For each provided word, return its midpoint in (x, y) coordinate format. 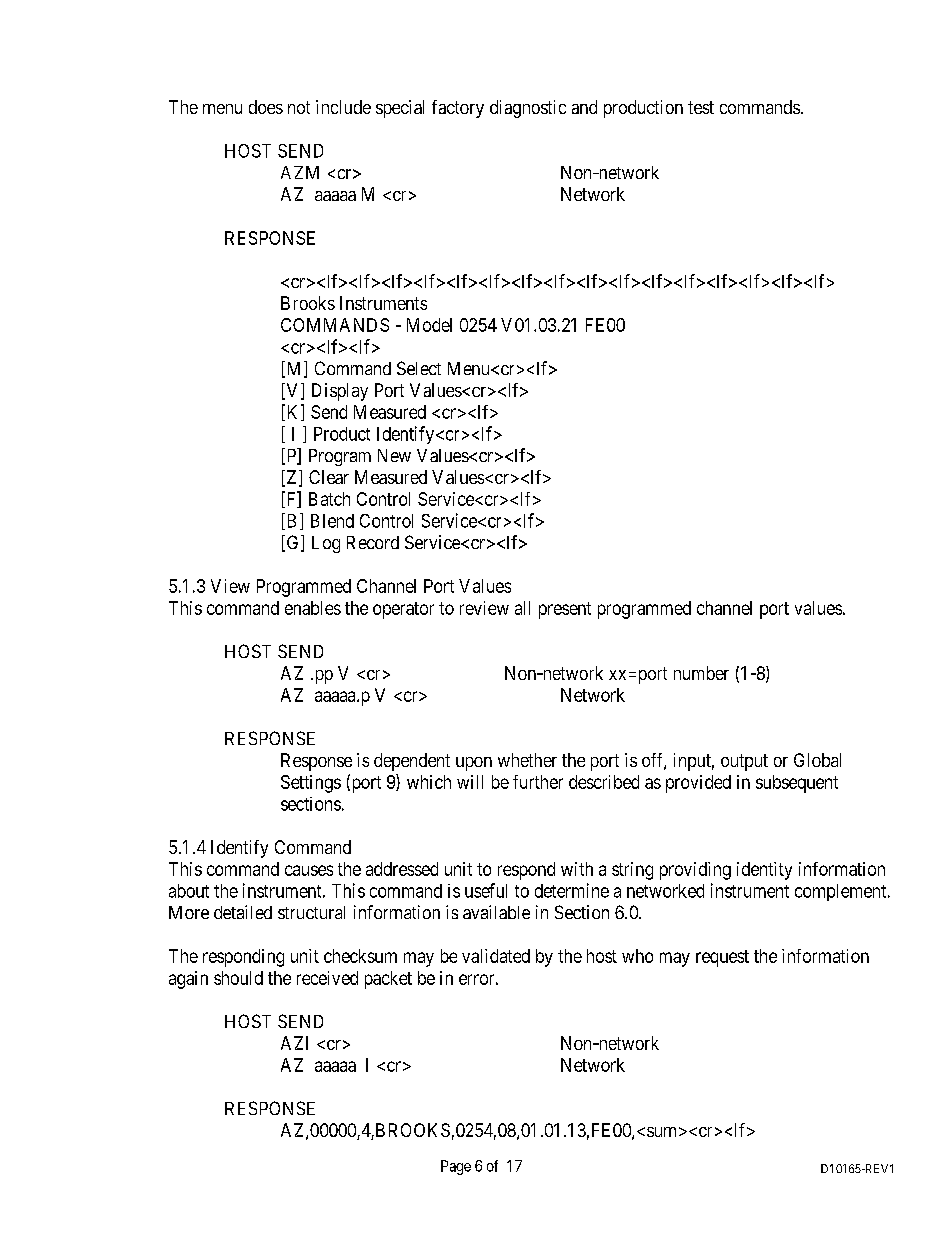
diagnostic (528, 109)
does (266, 107)
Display (340, 392)
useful (486, 890)
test (701, 107)
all (522, 608)
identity (764, 871)
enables (313, 608)
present (565, 610)
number (701, 673)
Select (419, 368)
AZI (294, 1043)
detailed (243, 912)
